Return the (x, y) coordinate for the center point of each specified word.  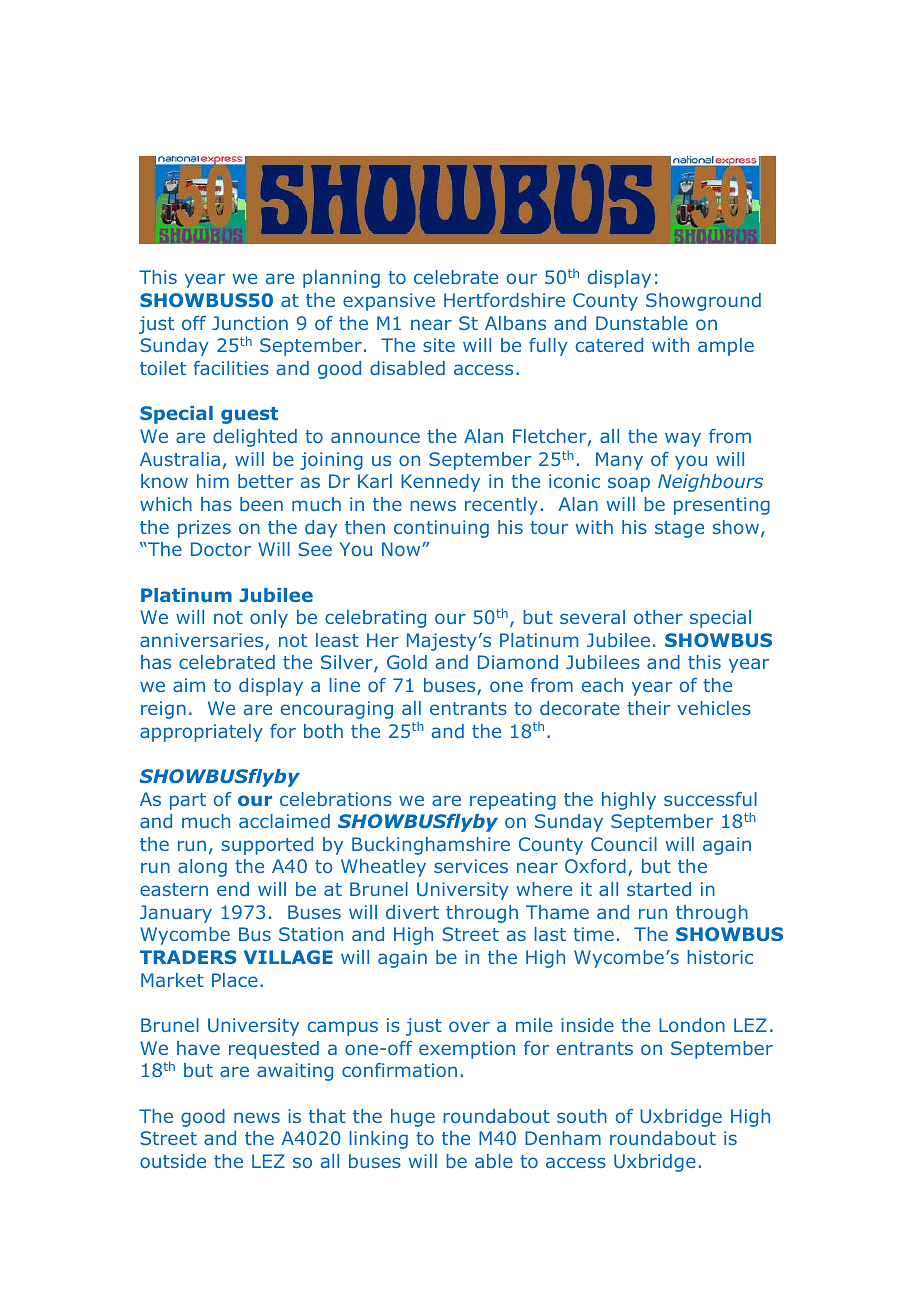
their (648, 708)
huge (413, 1118)
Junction (250, 323)
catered (609, 345)
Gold (407, 662)
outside (173, 1161)
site (439, 345)
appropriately (201, 733)
